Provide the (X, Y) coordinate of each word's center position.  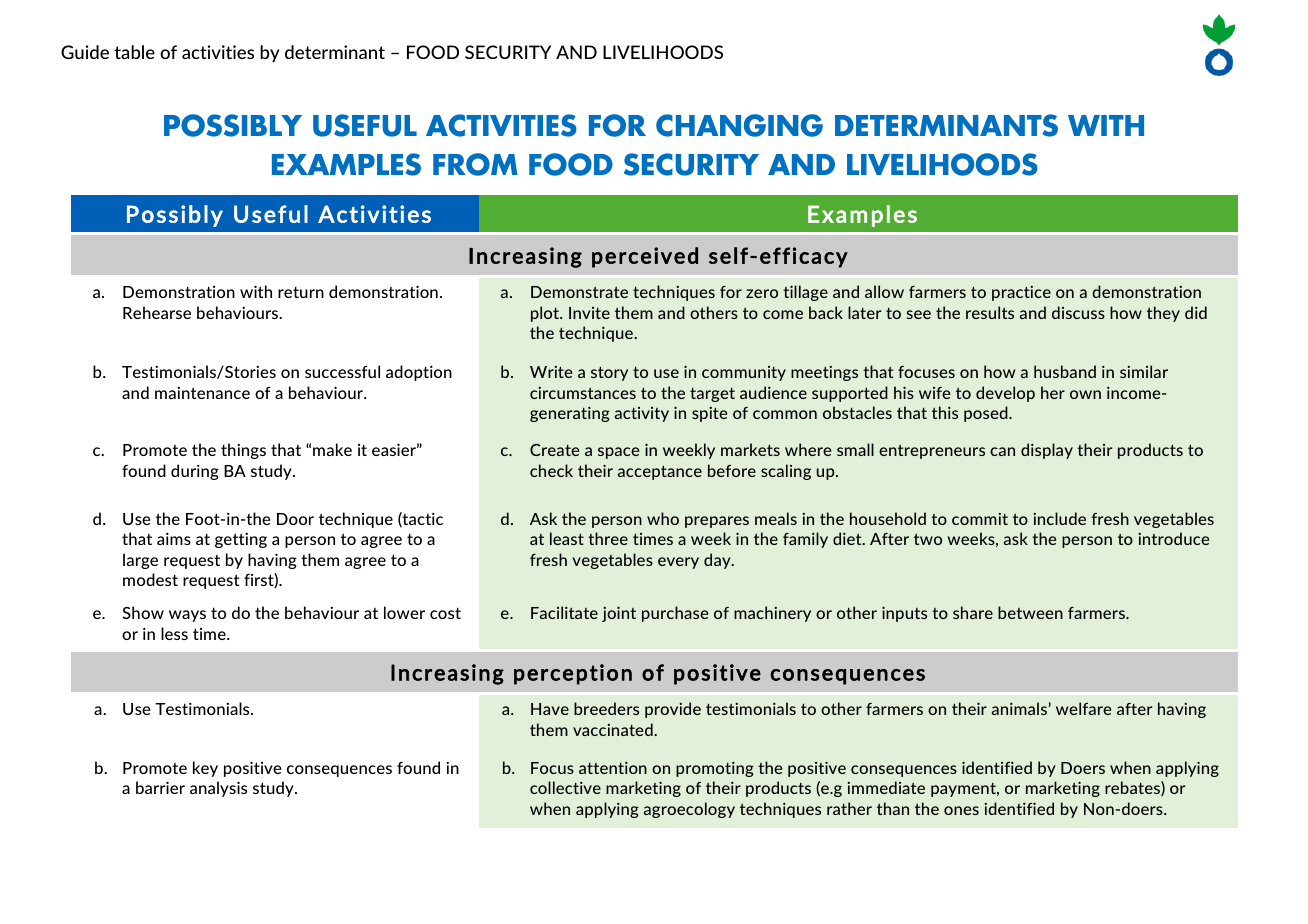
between (1030, 612)
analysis (218, 789)
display (1047, 451)
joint (619, 614)
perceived (645, 257)
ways (187, 616)
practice (1021, 293)
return (301, 292)
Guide (85, 52)
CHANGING (739, 125)
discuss (1078, 312)
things (243, 451)
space (618, 453)
